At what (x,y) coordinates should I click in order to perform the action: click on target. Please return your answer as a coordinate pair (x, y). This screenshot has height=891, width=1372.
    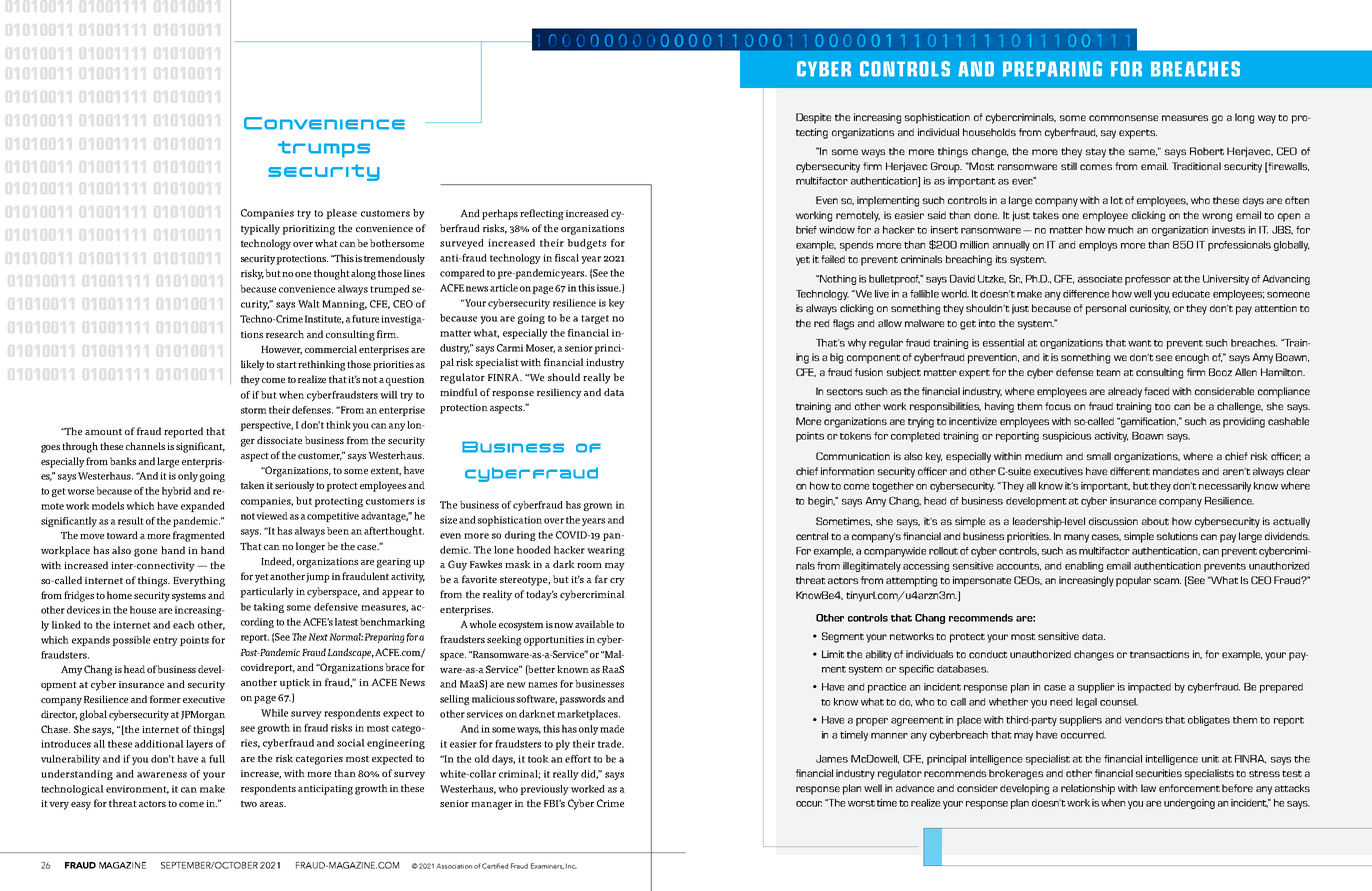
    Looking at the image, I should click on (595, 319).
